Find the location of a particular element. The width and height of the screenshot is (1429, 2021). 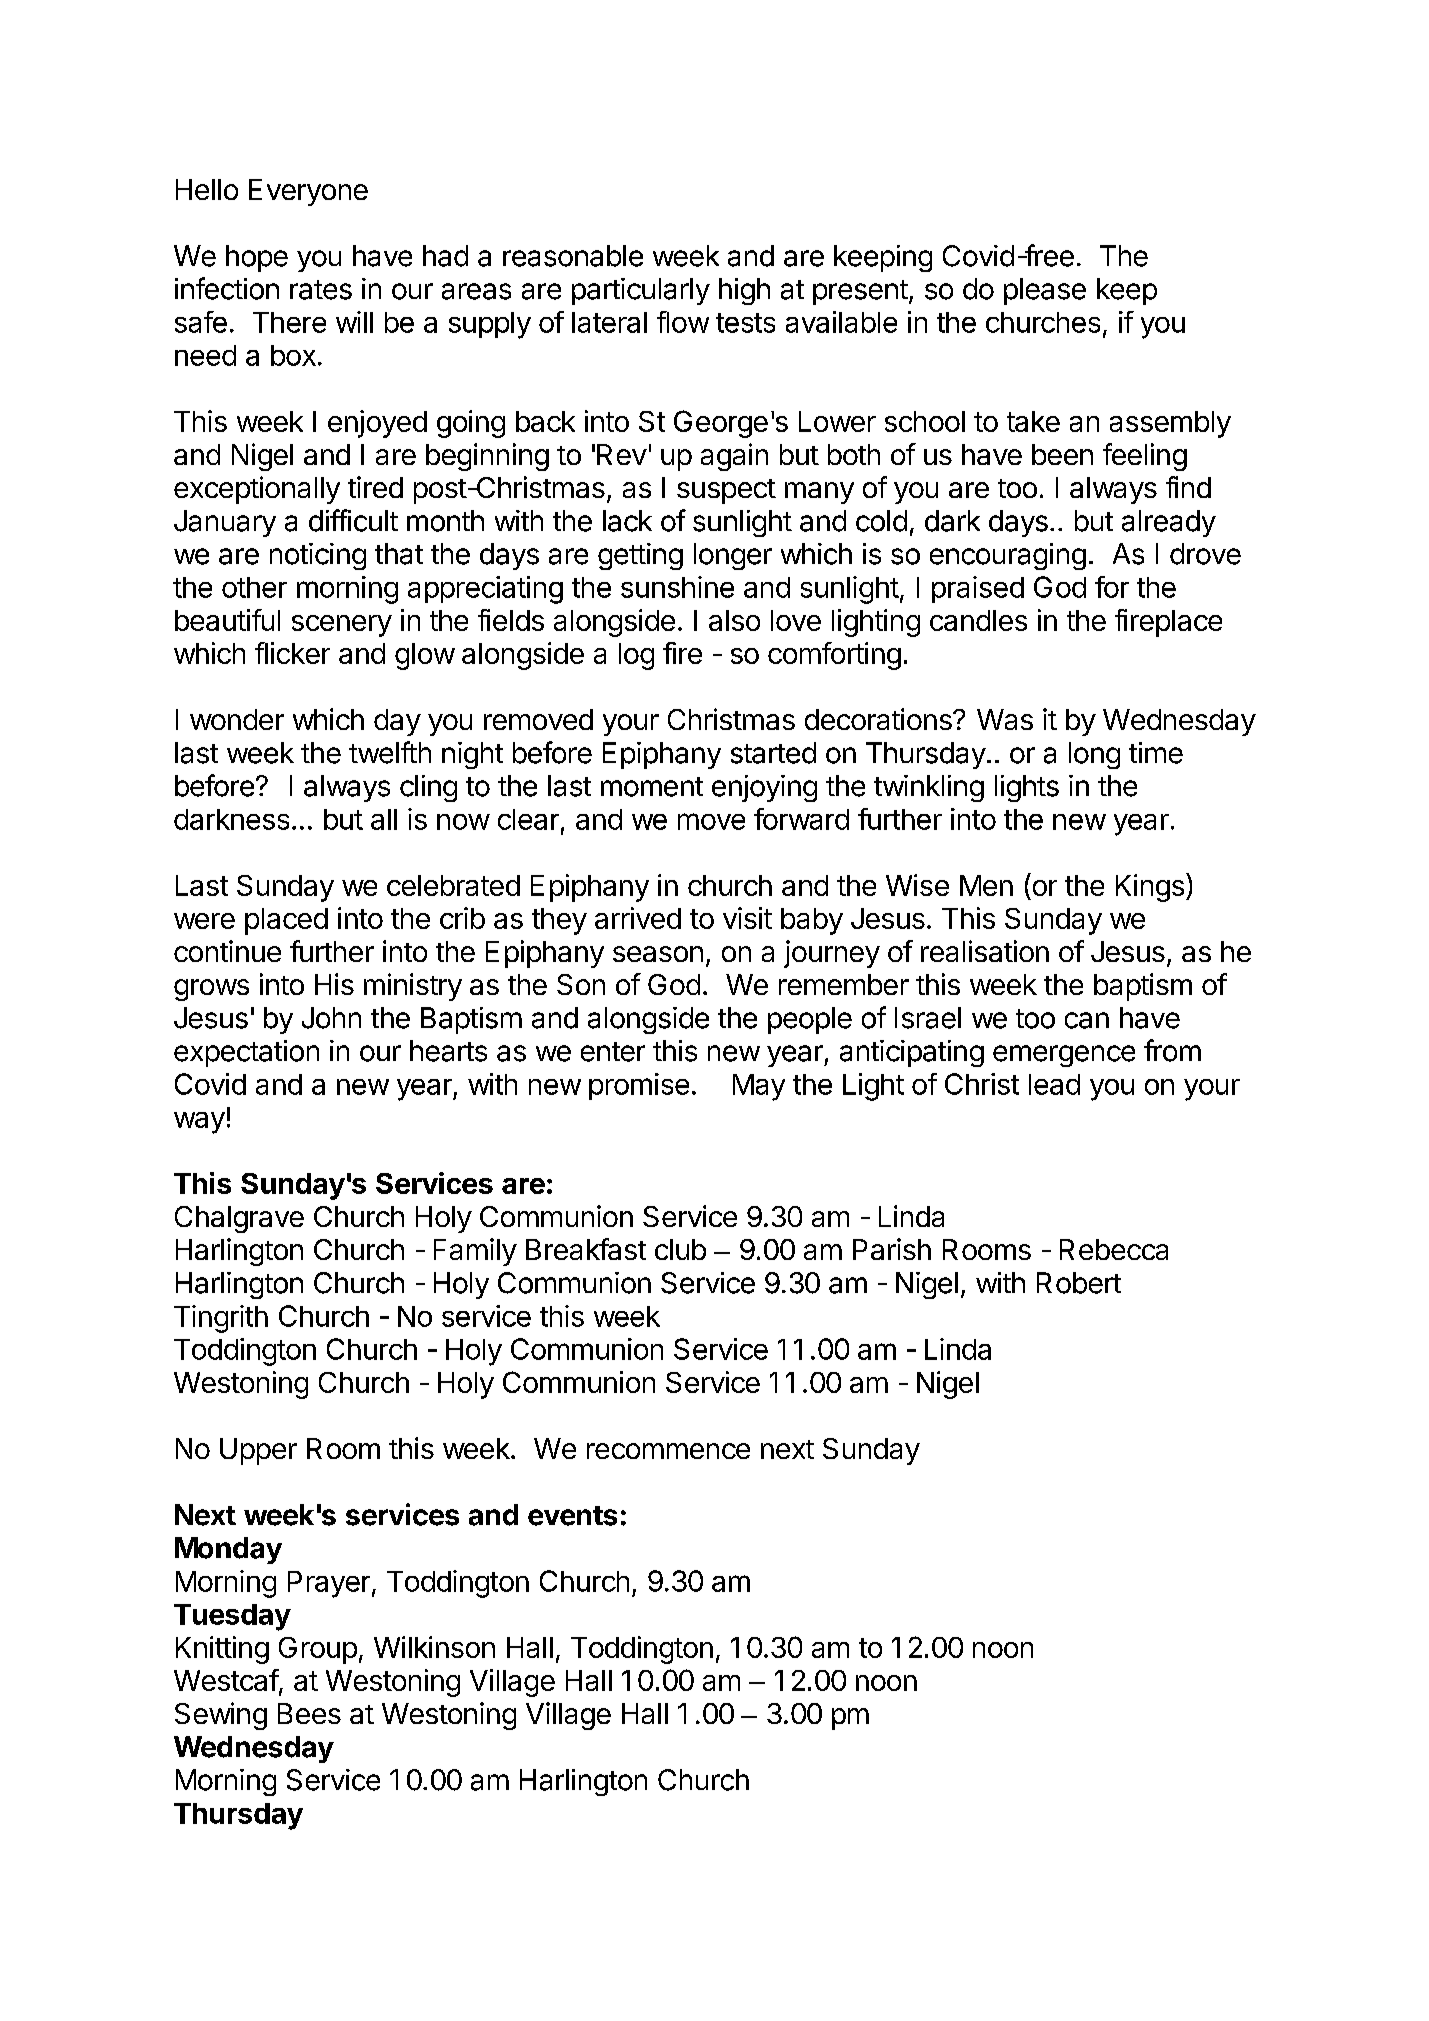

Group is located at coordinates (318, 1650).
